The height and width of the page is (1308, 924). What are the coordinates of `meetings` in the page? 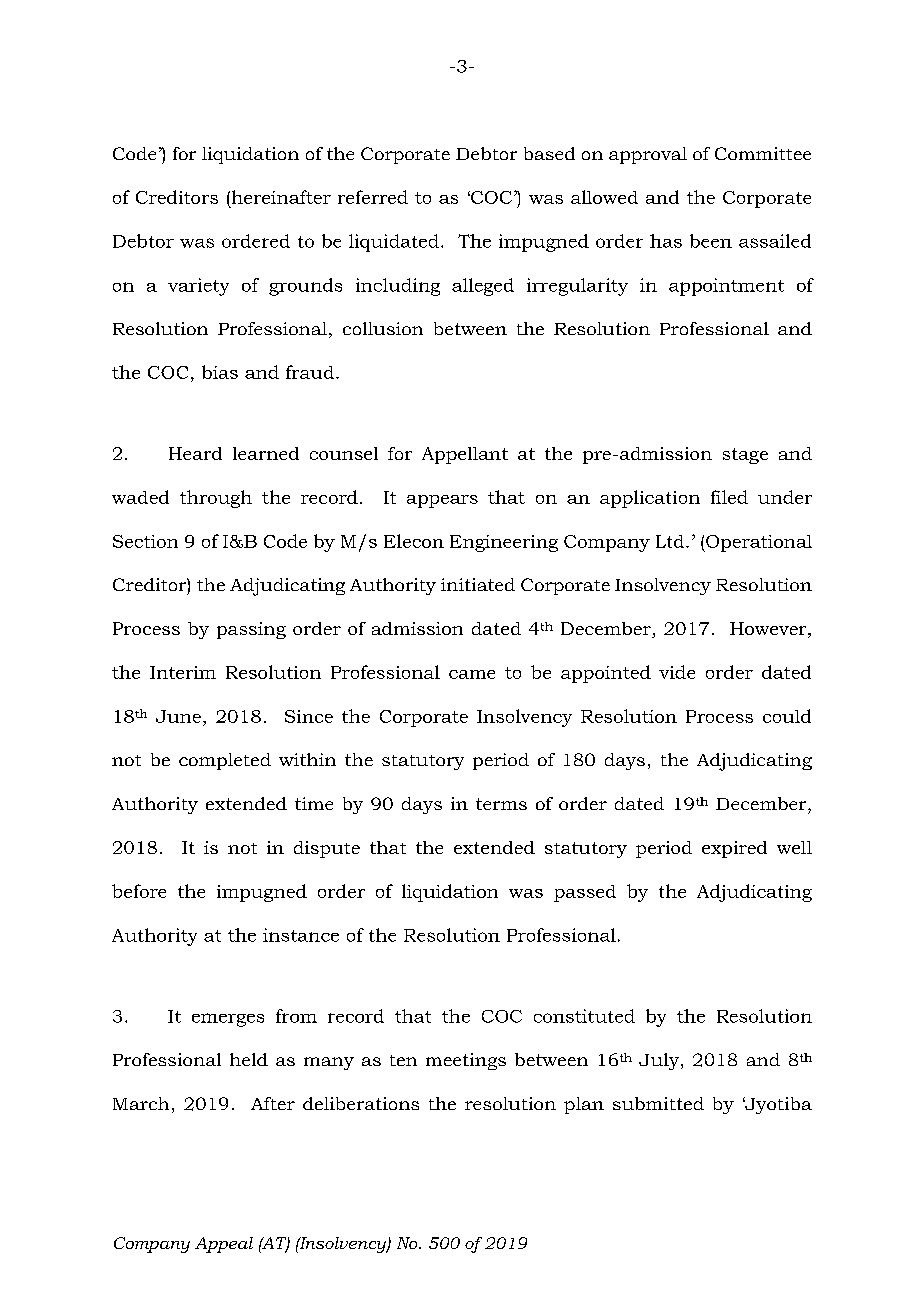 It's located at (466, 1061).
